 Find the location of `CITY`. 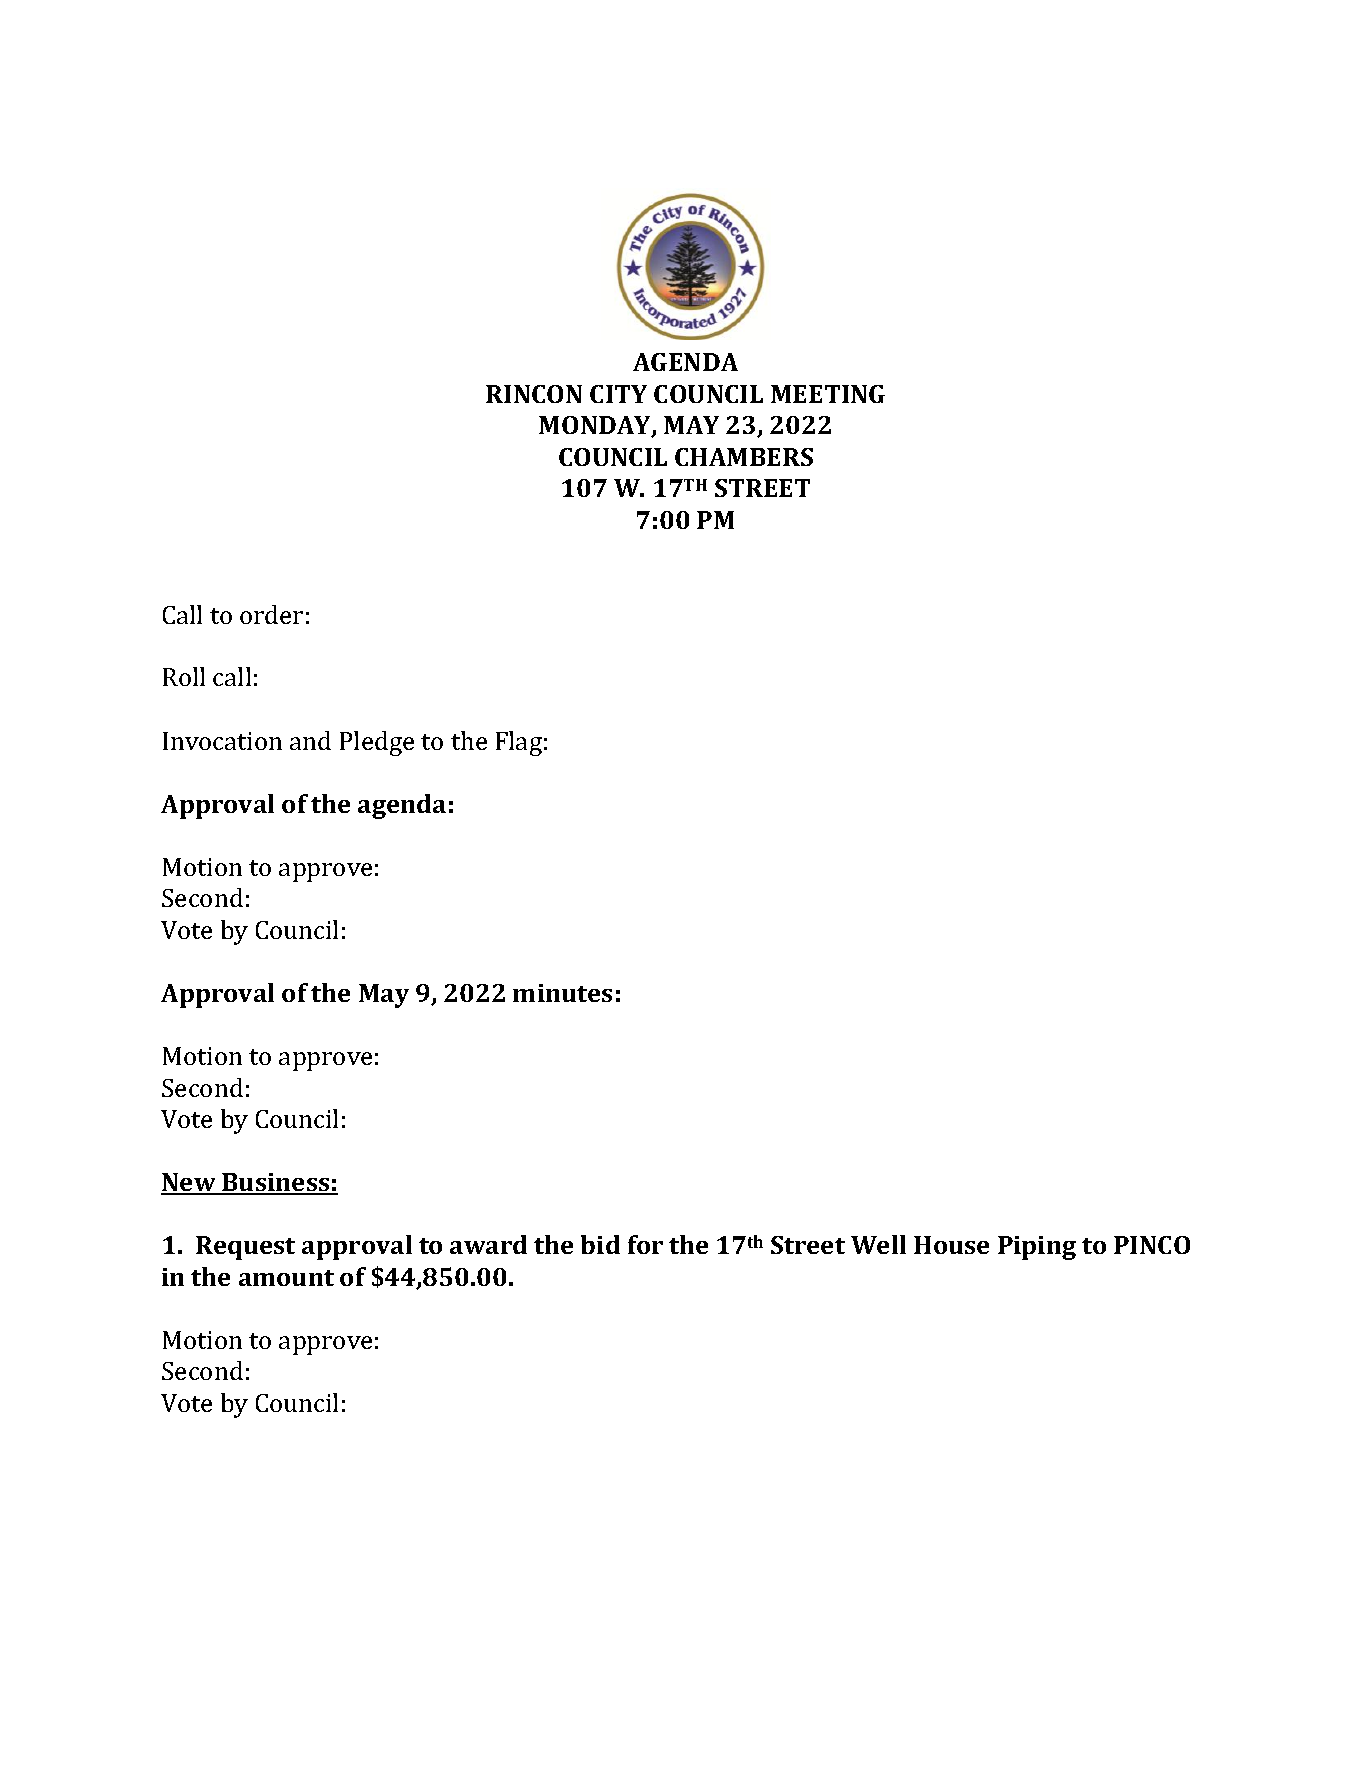

CITY is located at coordinates (618, 394).
